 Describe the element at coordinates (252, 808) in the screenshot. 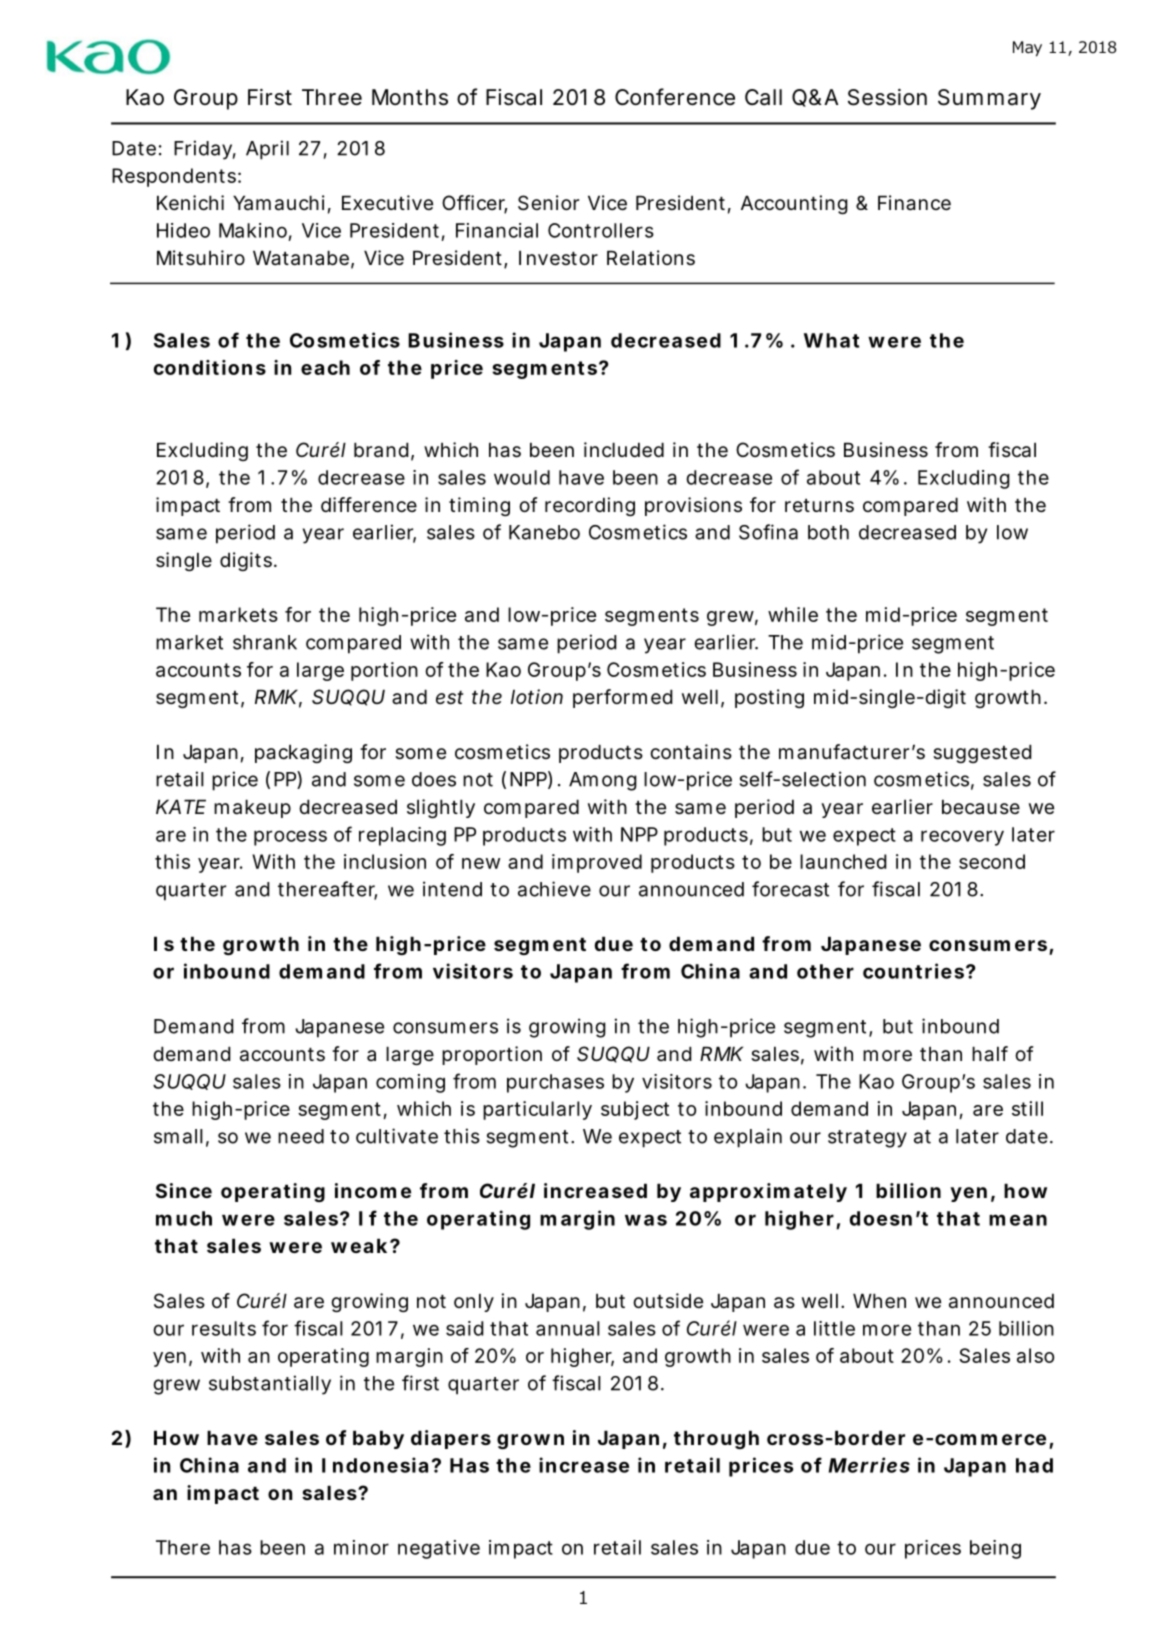

I see `makeup` at that location.
